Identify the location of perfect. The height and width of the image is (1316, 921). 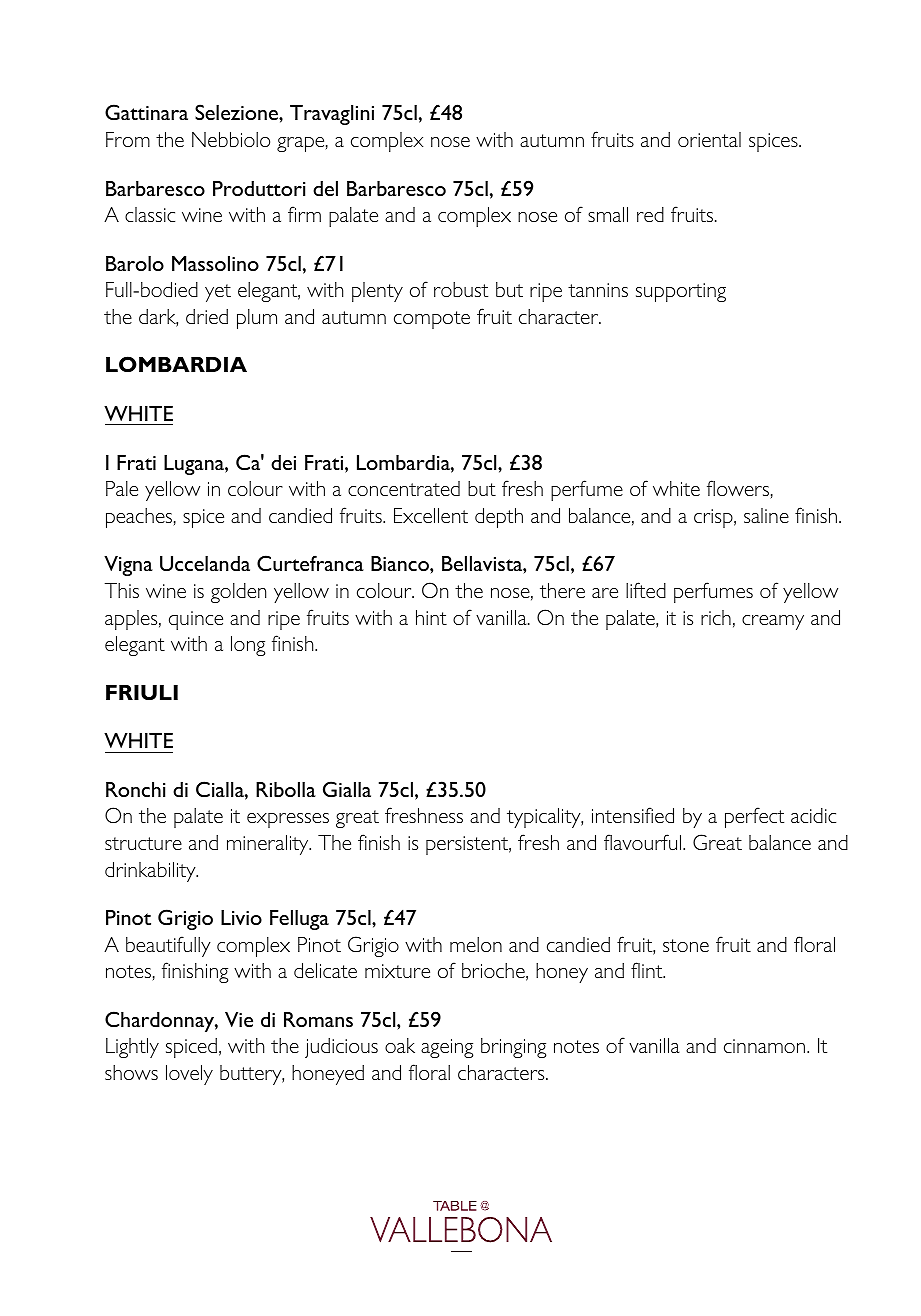
(754, 817).
